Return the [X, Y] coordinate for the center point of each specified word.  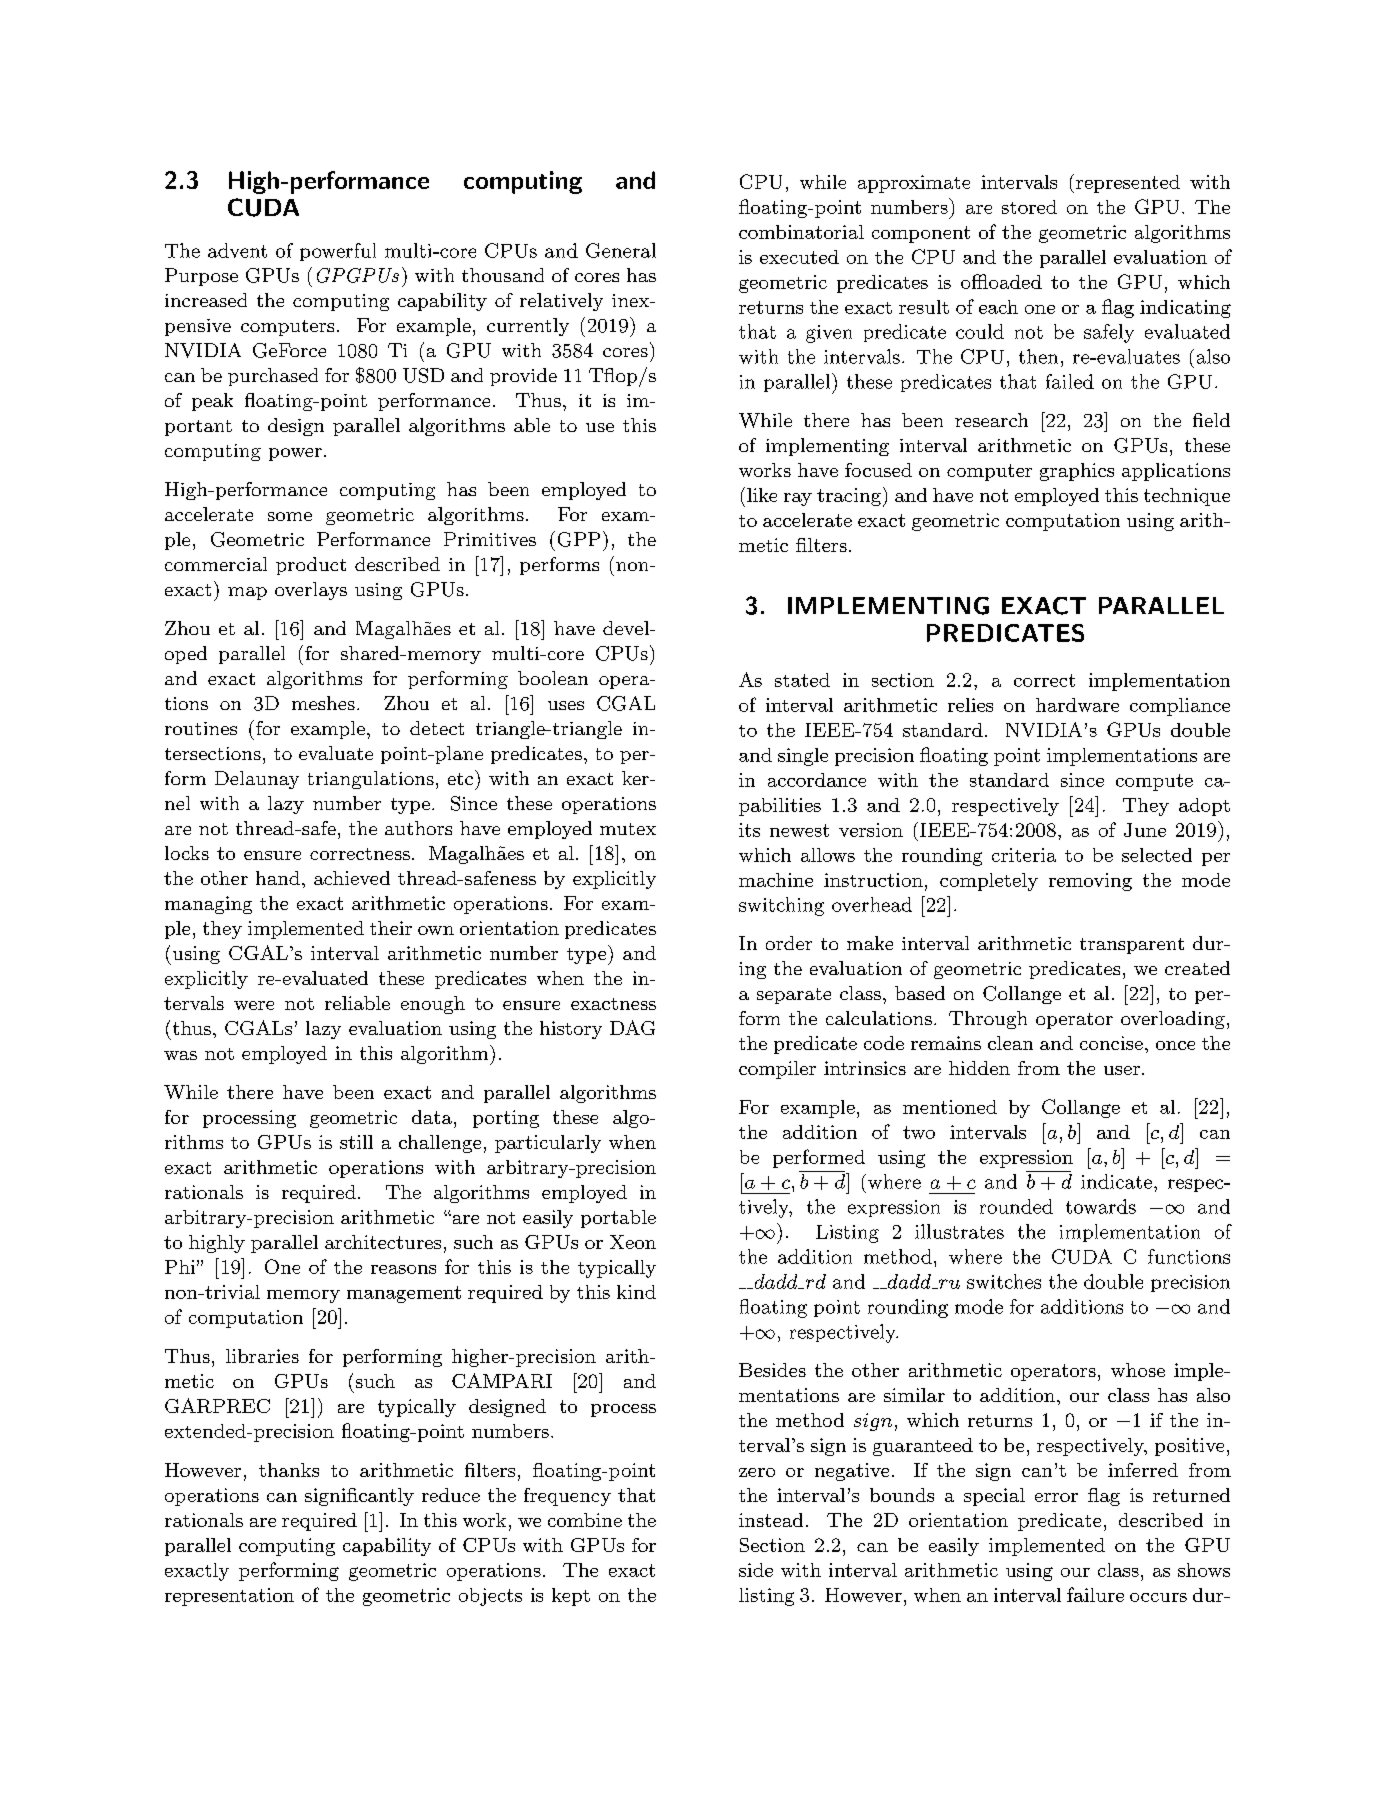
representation [229, 1597]
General [621, 250]
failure [1095, 1594]
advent [237, 250]
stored [1029, 207]
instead [771, 1520]
